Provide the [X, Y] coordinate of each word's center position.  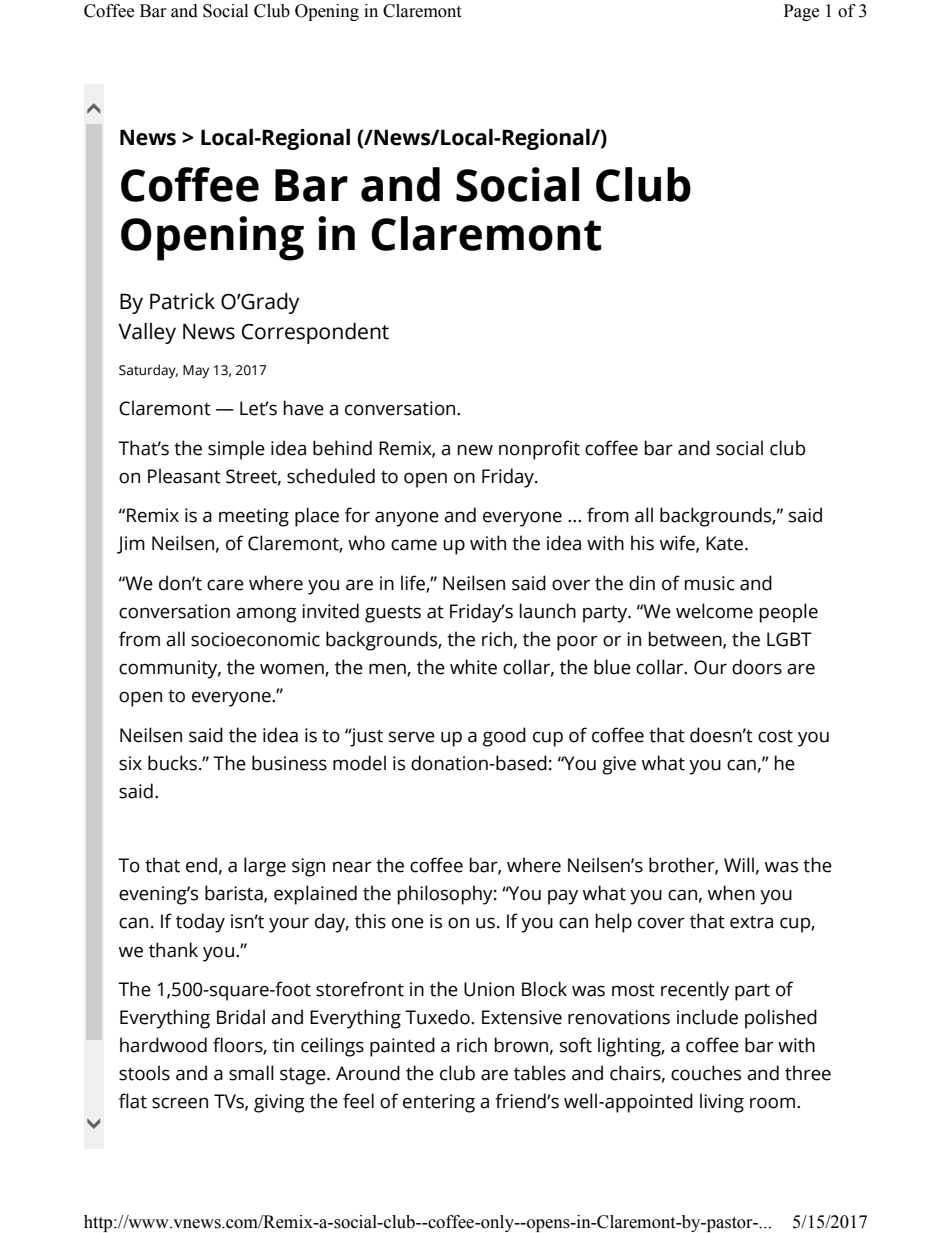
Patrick [182, 301]
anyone [407, 519]
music [710, 583]
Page [801, 12]
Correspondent [315, 333]
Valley [147, 333]
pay [563, 897]
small [251, 1073]
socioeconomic [255, 639]
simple [236, 450]
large [265, 867]
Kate [726, 543]
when [731, 893]
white [473, 667]
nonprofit [539, 450]
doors [757, 667]
